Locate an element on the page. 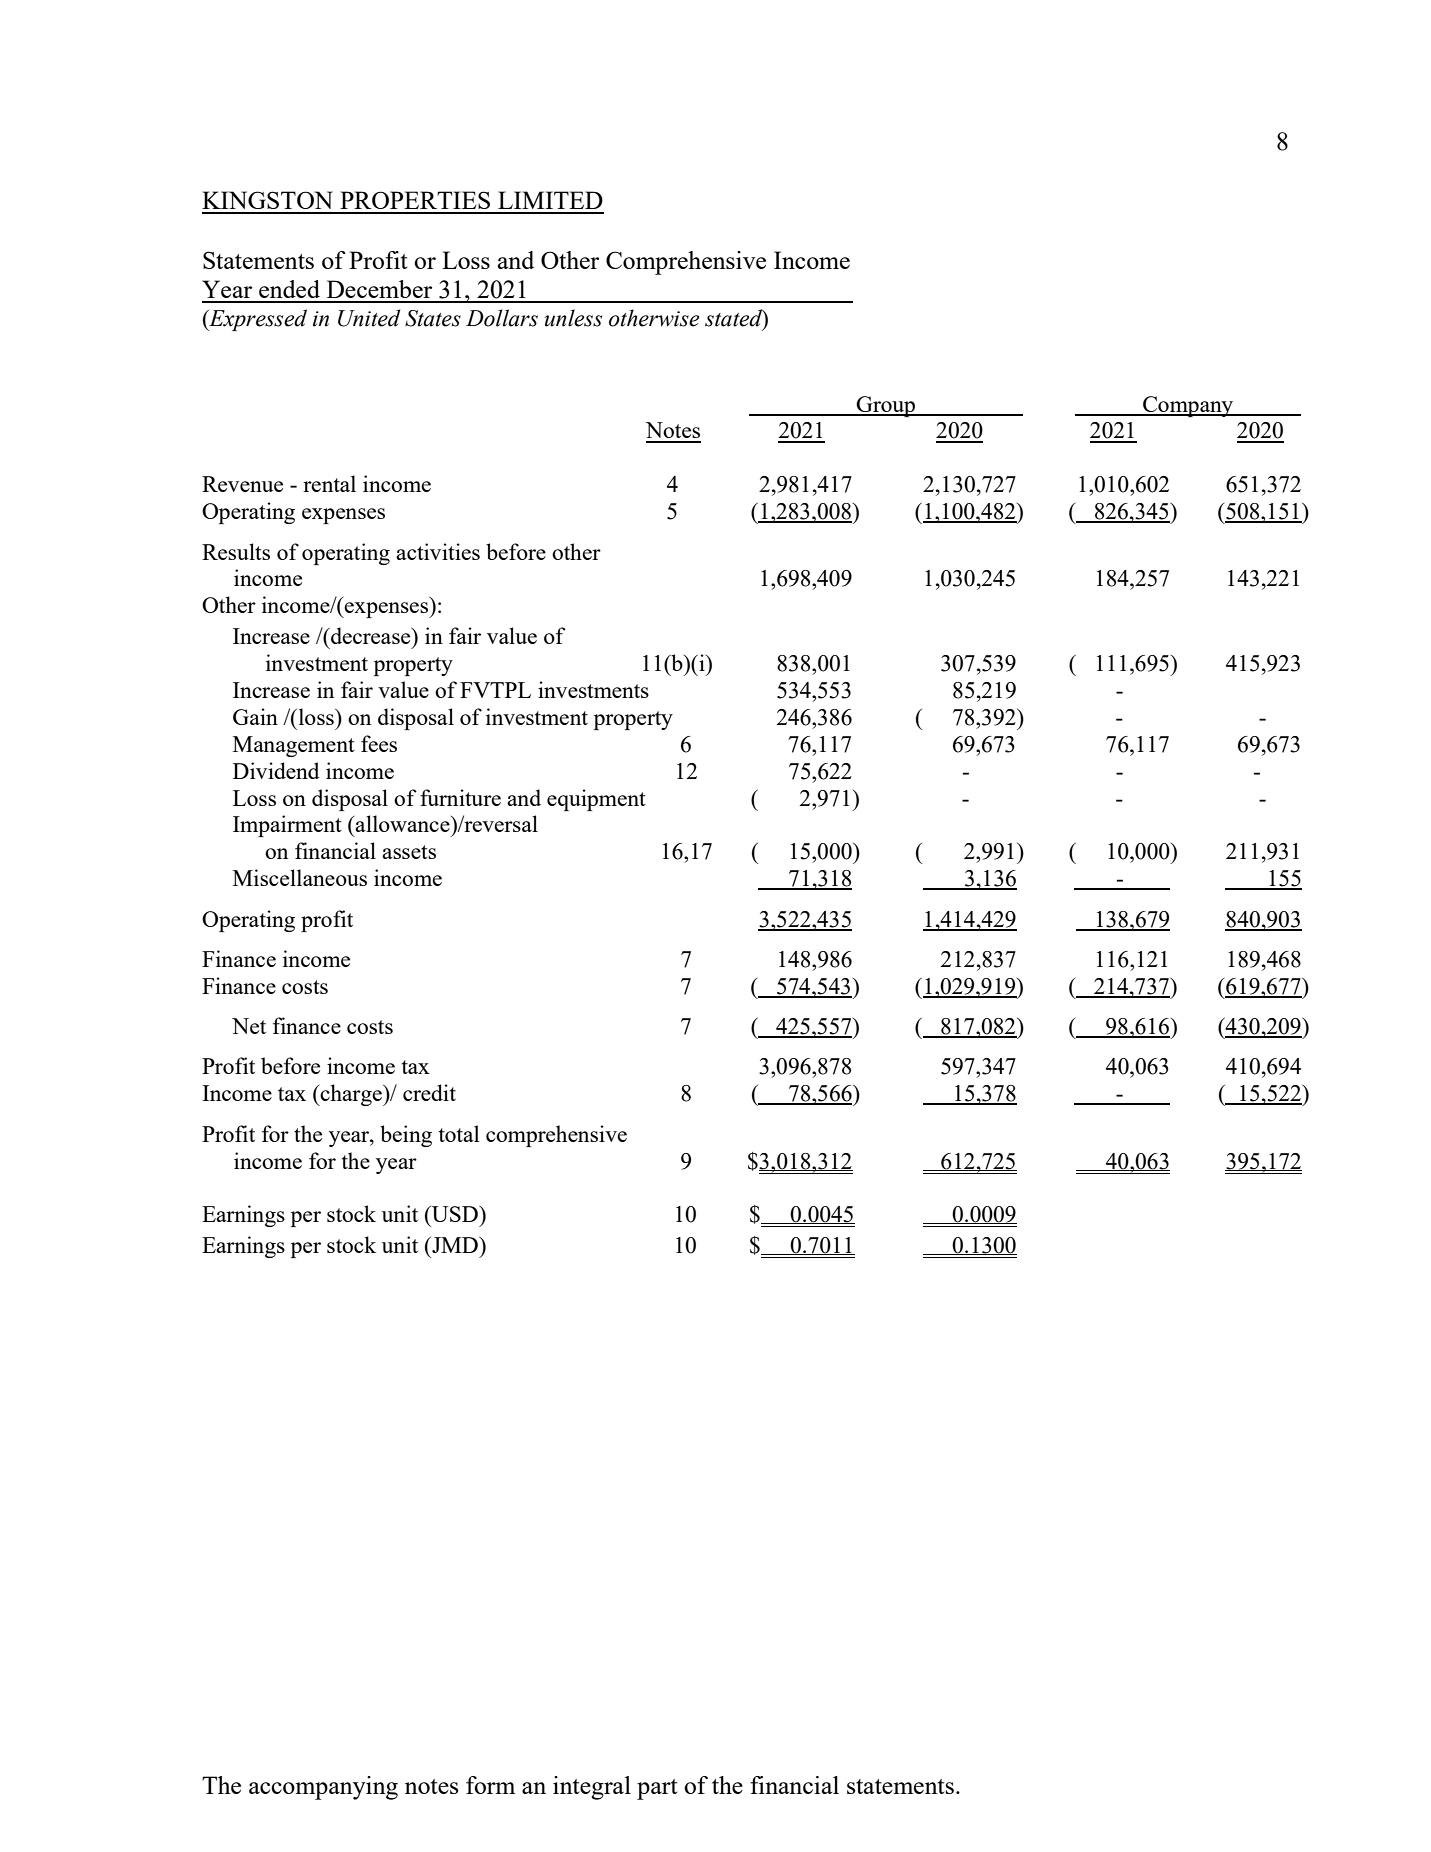 The height and width of the page is (1852, 1431). form is located at coordinates (490, 1785).
